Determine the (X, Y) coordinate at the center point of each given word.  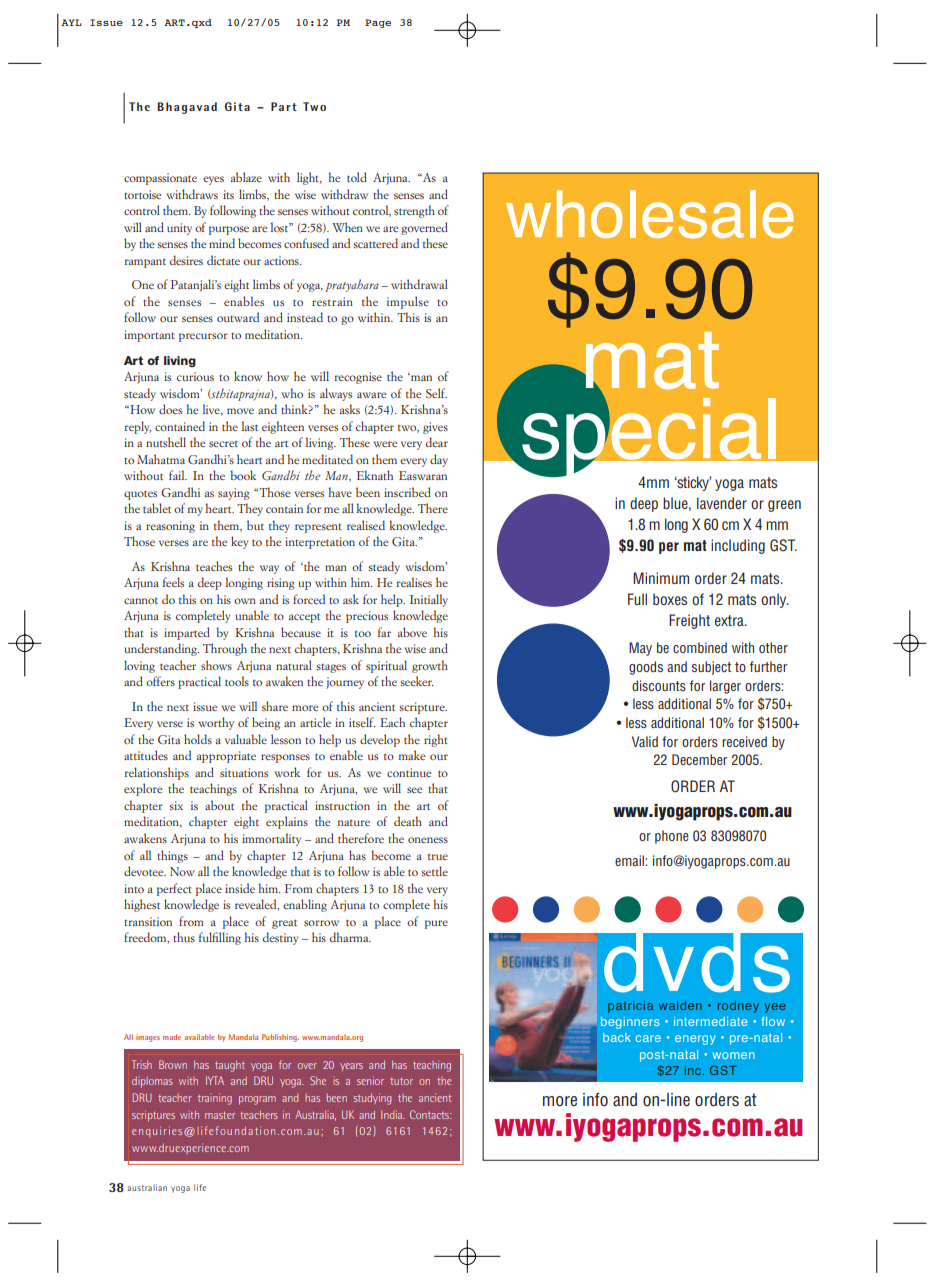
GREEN (784, 506)
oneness (428, 840)
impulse (408, 302)
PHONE (672, 837)
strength (414, 211)
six (176, 805)
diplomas (152, 1082)
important (149, 336)
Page (378, 23)
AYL (71, 22)
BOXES (670, 599)
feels (173, 582)
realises (414, 582)
